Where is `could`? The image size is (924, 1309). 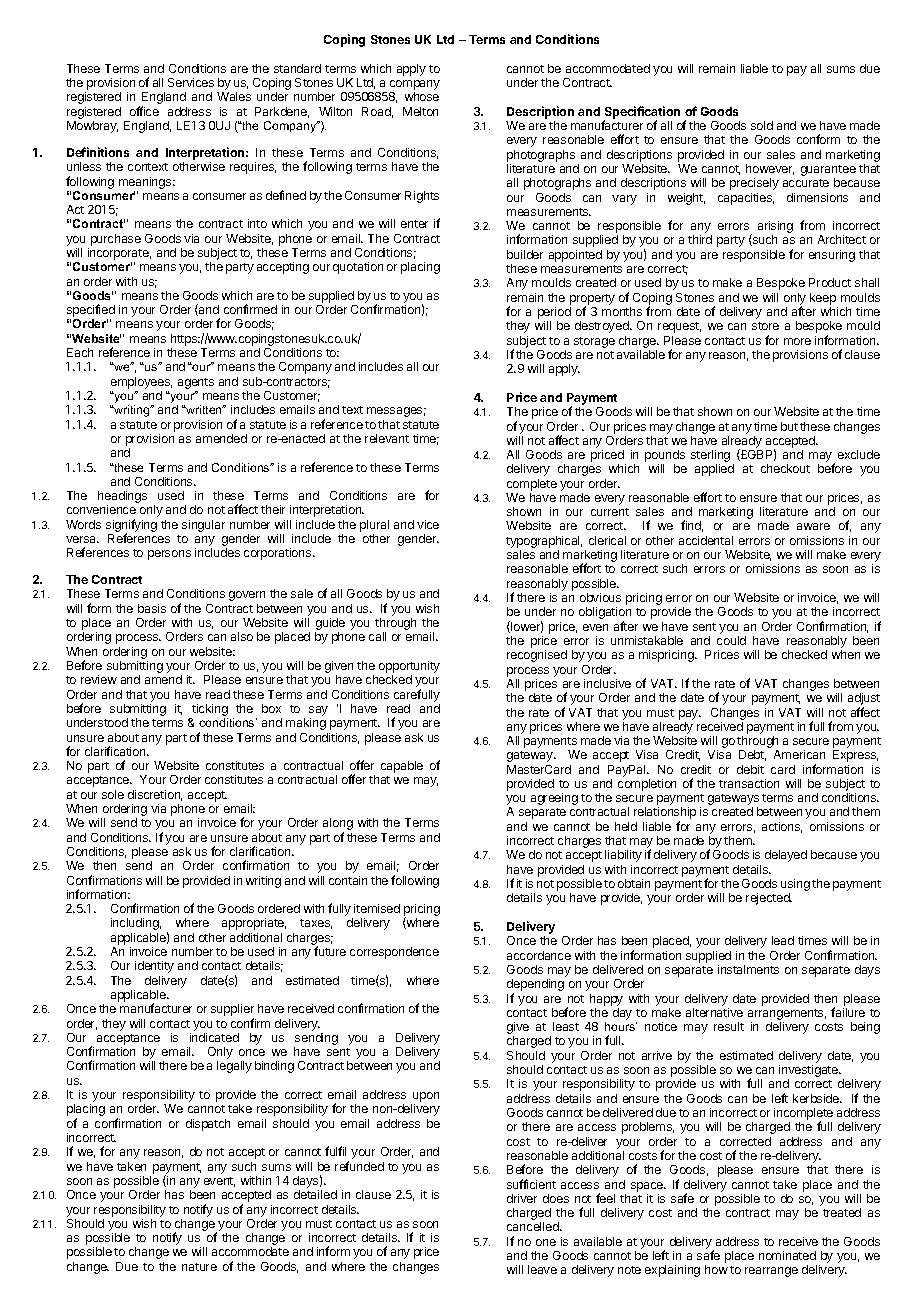
could is located at coordinates (731, 640).
